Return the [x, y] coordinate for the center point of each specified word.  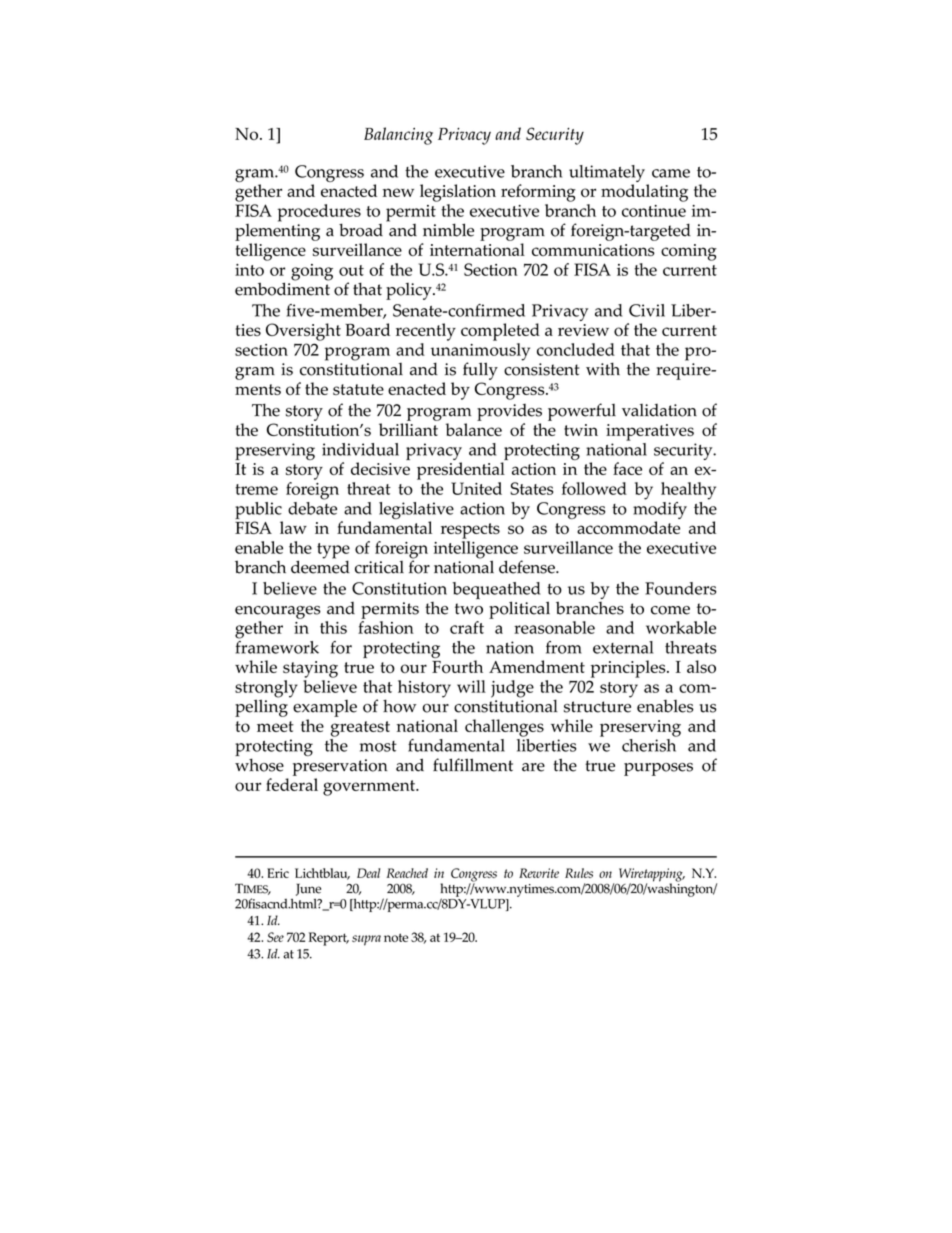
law [293, 527]
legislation [458, 193]
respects [470, 531]
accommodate [628, 527]
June [308, 889]
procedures [319, 214]
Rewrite [539, 873]
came [671, 173]
